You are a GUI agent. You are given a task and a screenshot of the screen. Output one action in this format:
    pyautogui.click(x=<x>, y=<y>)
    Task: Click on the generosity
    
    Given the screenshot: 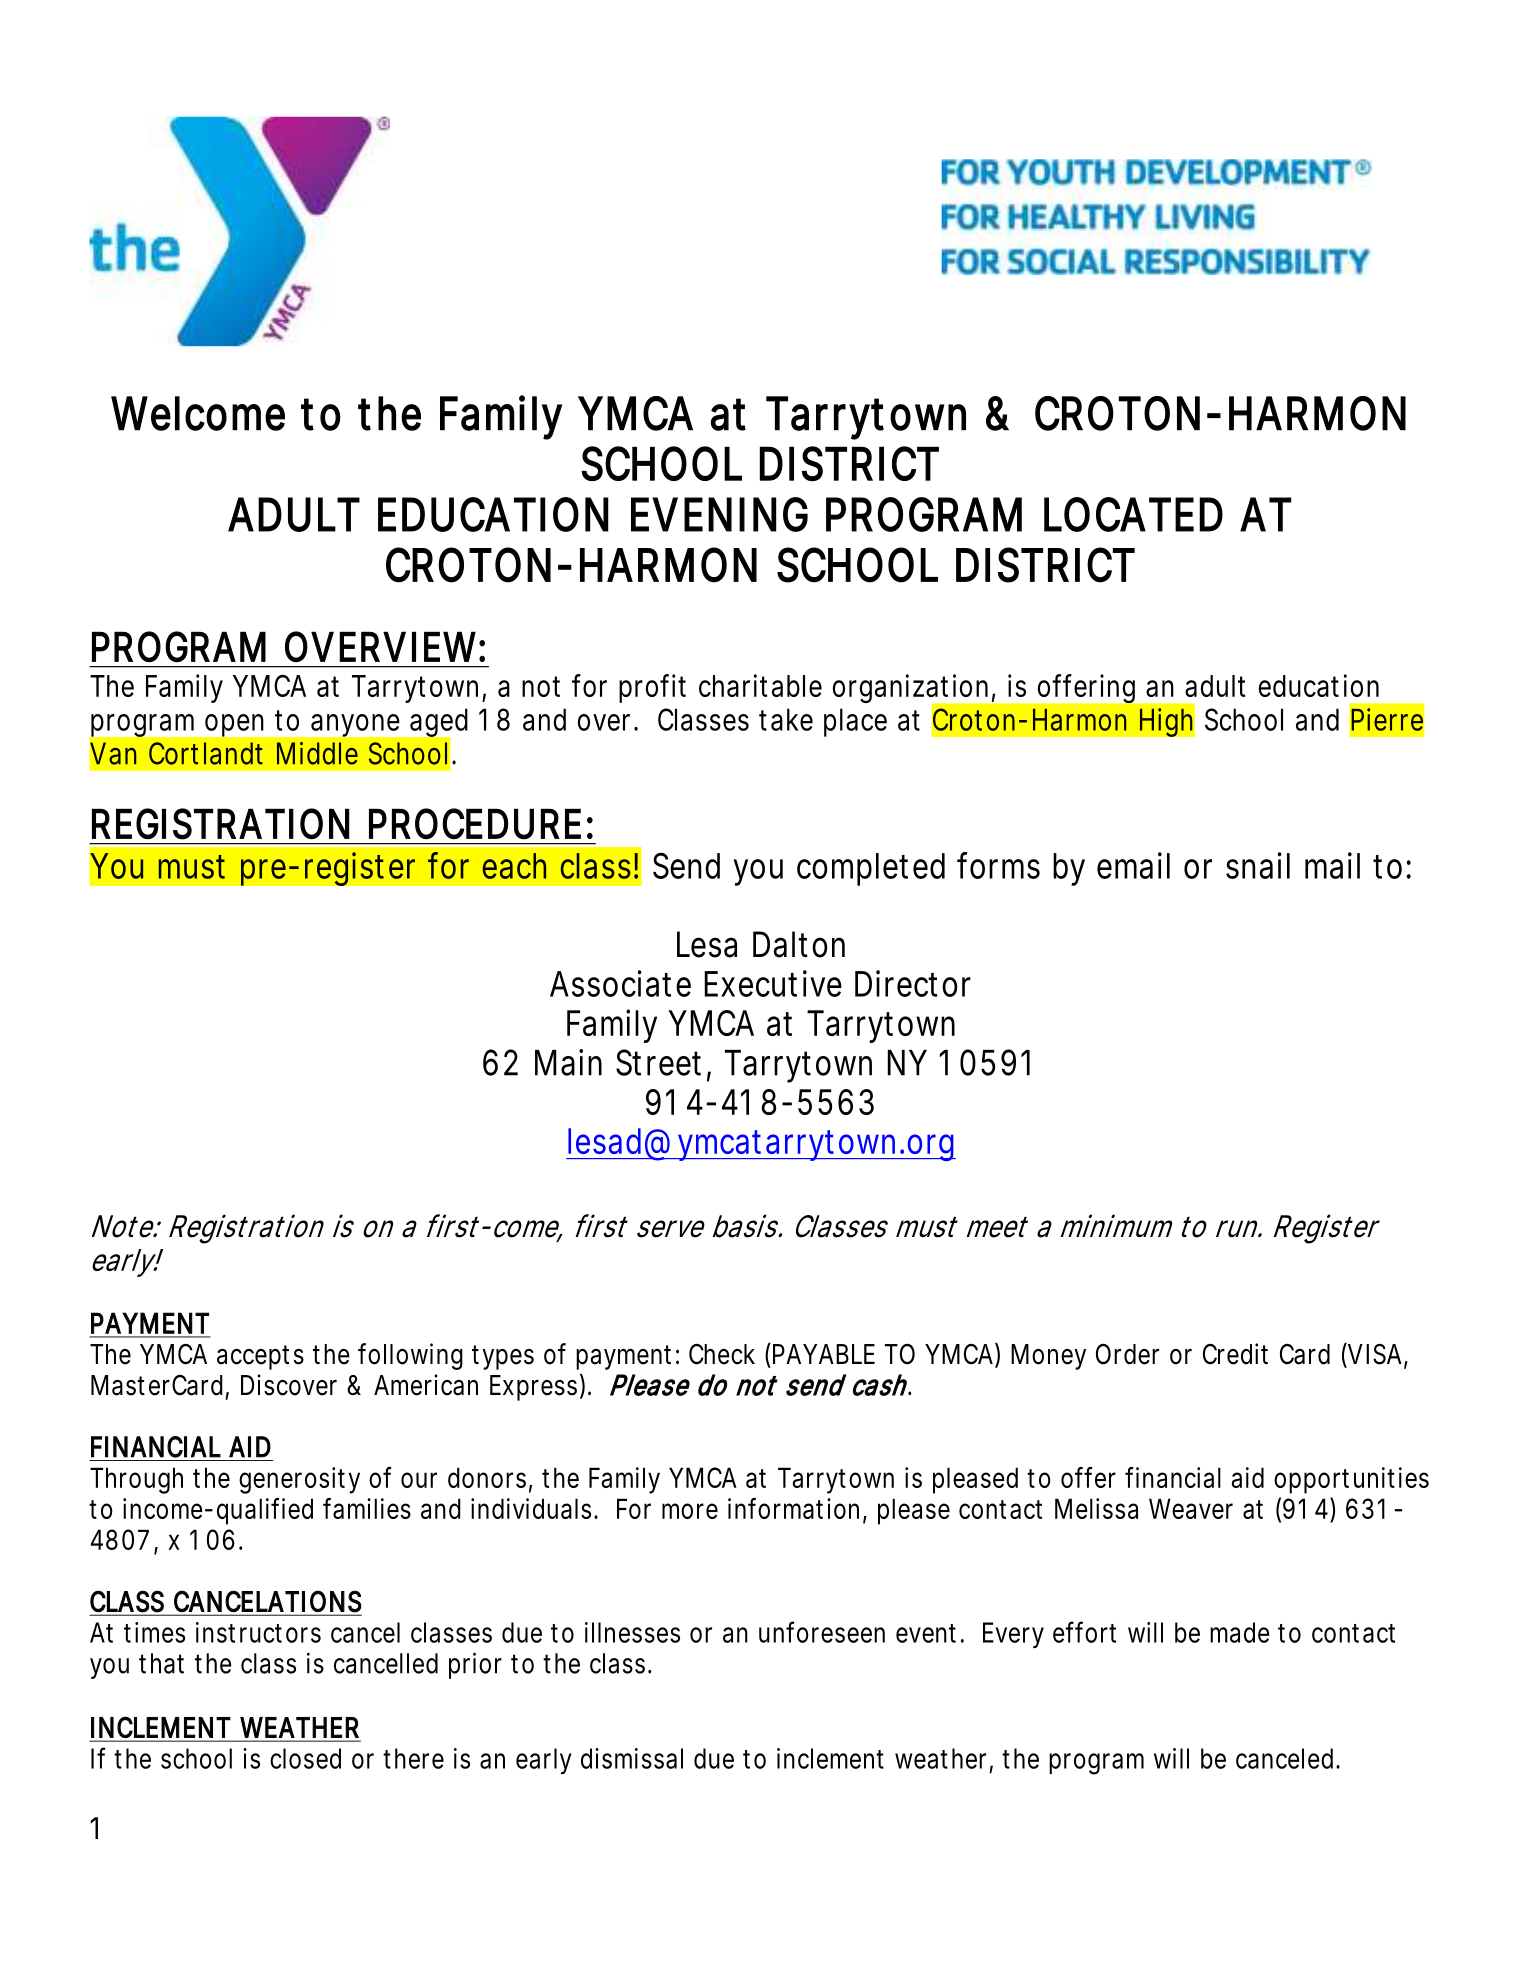 What is the action you would take?
    pyautogui.click(x=299, y=1480)
